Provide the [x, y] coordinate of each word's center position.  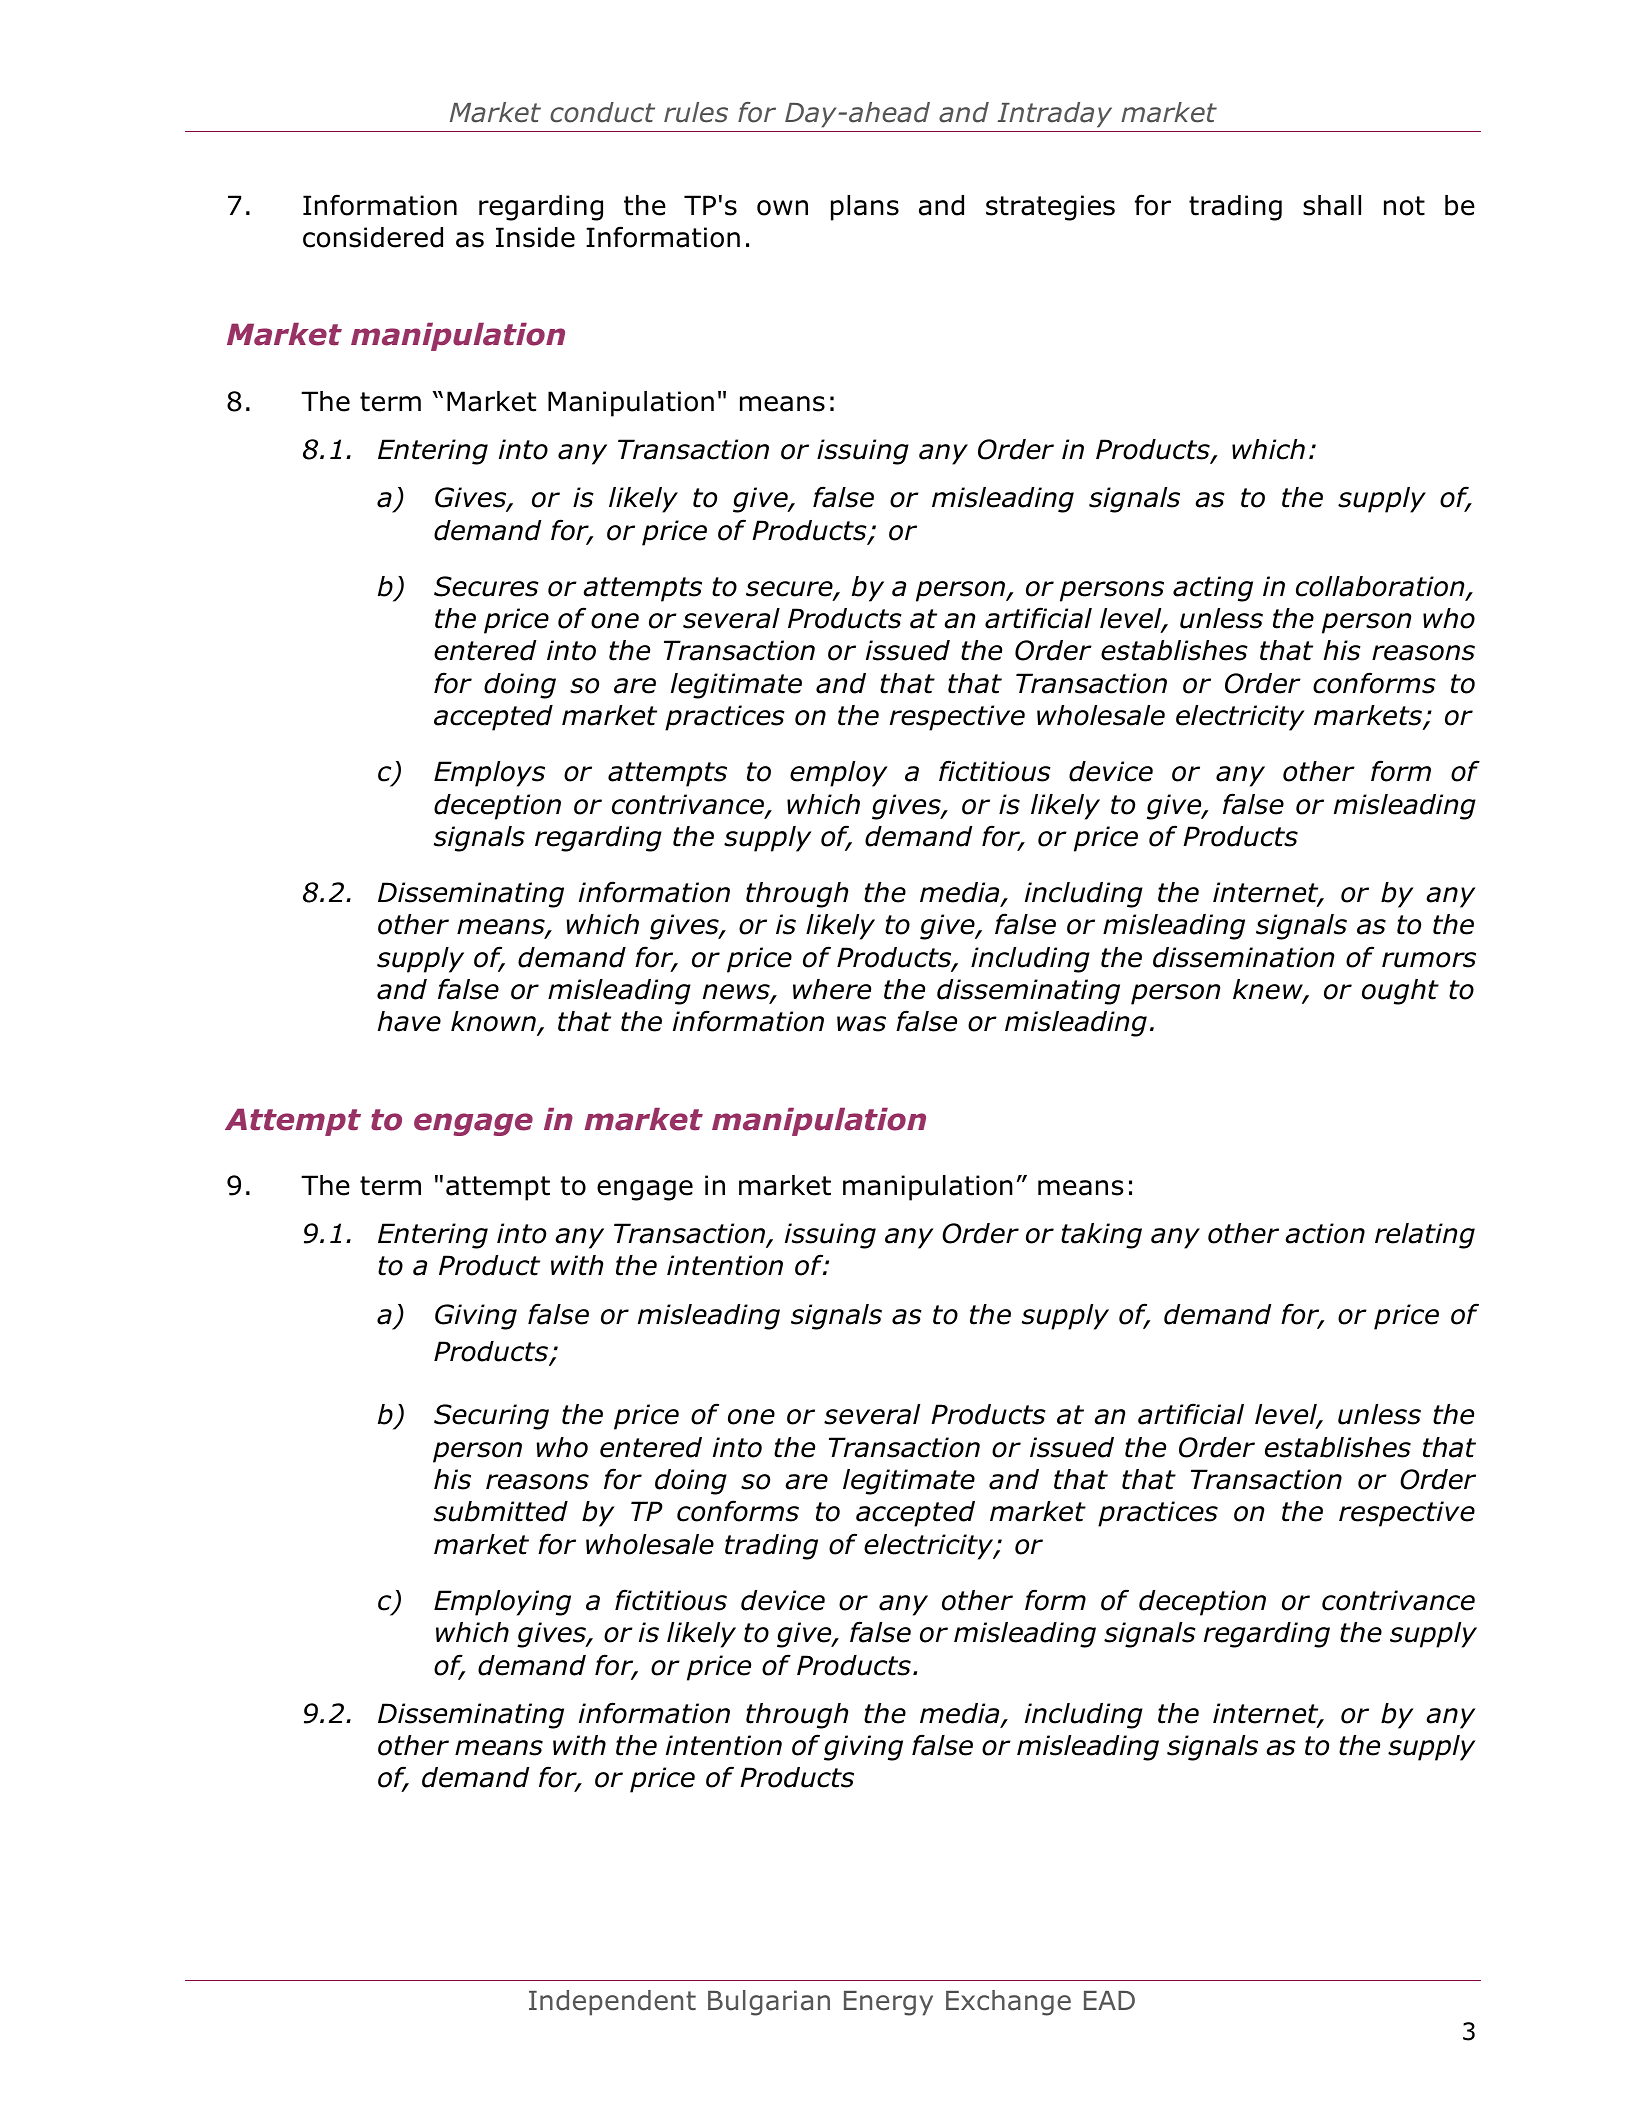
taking [1101, 1236]
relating [1425, 1236]
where [832, 989]
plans [865, 208]
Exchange [1008, 2003]
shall [1332, 205]
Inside [535, 237]
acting [1213, 589]
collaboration [1381, 587]
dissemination [1243, 957]
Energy [888, 2003]
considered [373, 237]
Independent [612, 2003]
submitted [501, 1511]
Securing [491, 1417]
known [493, 1021]
